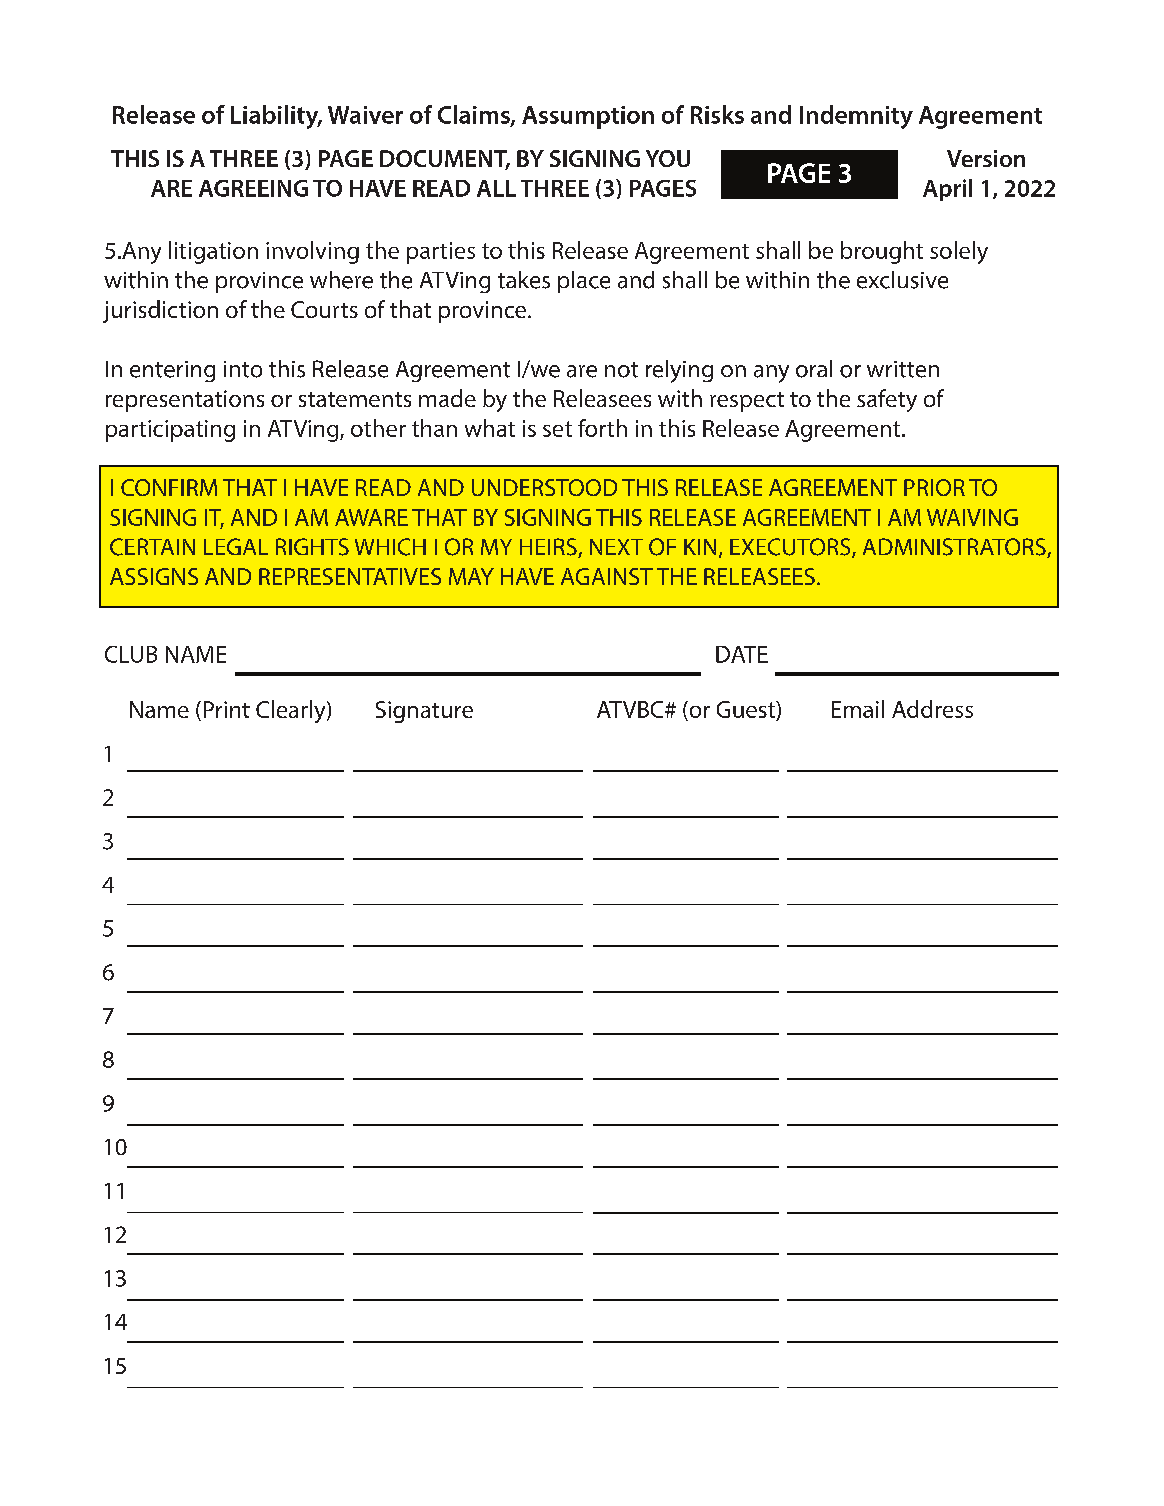 Image resolution: width=1164 pixels, height=1506 pixels. I want to click on Assumption, so click(588, 117).
